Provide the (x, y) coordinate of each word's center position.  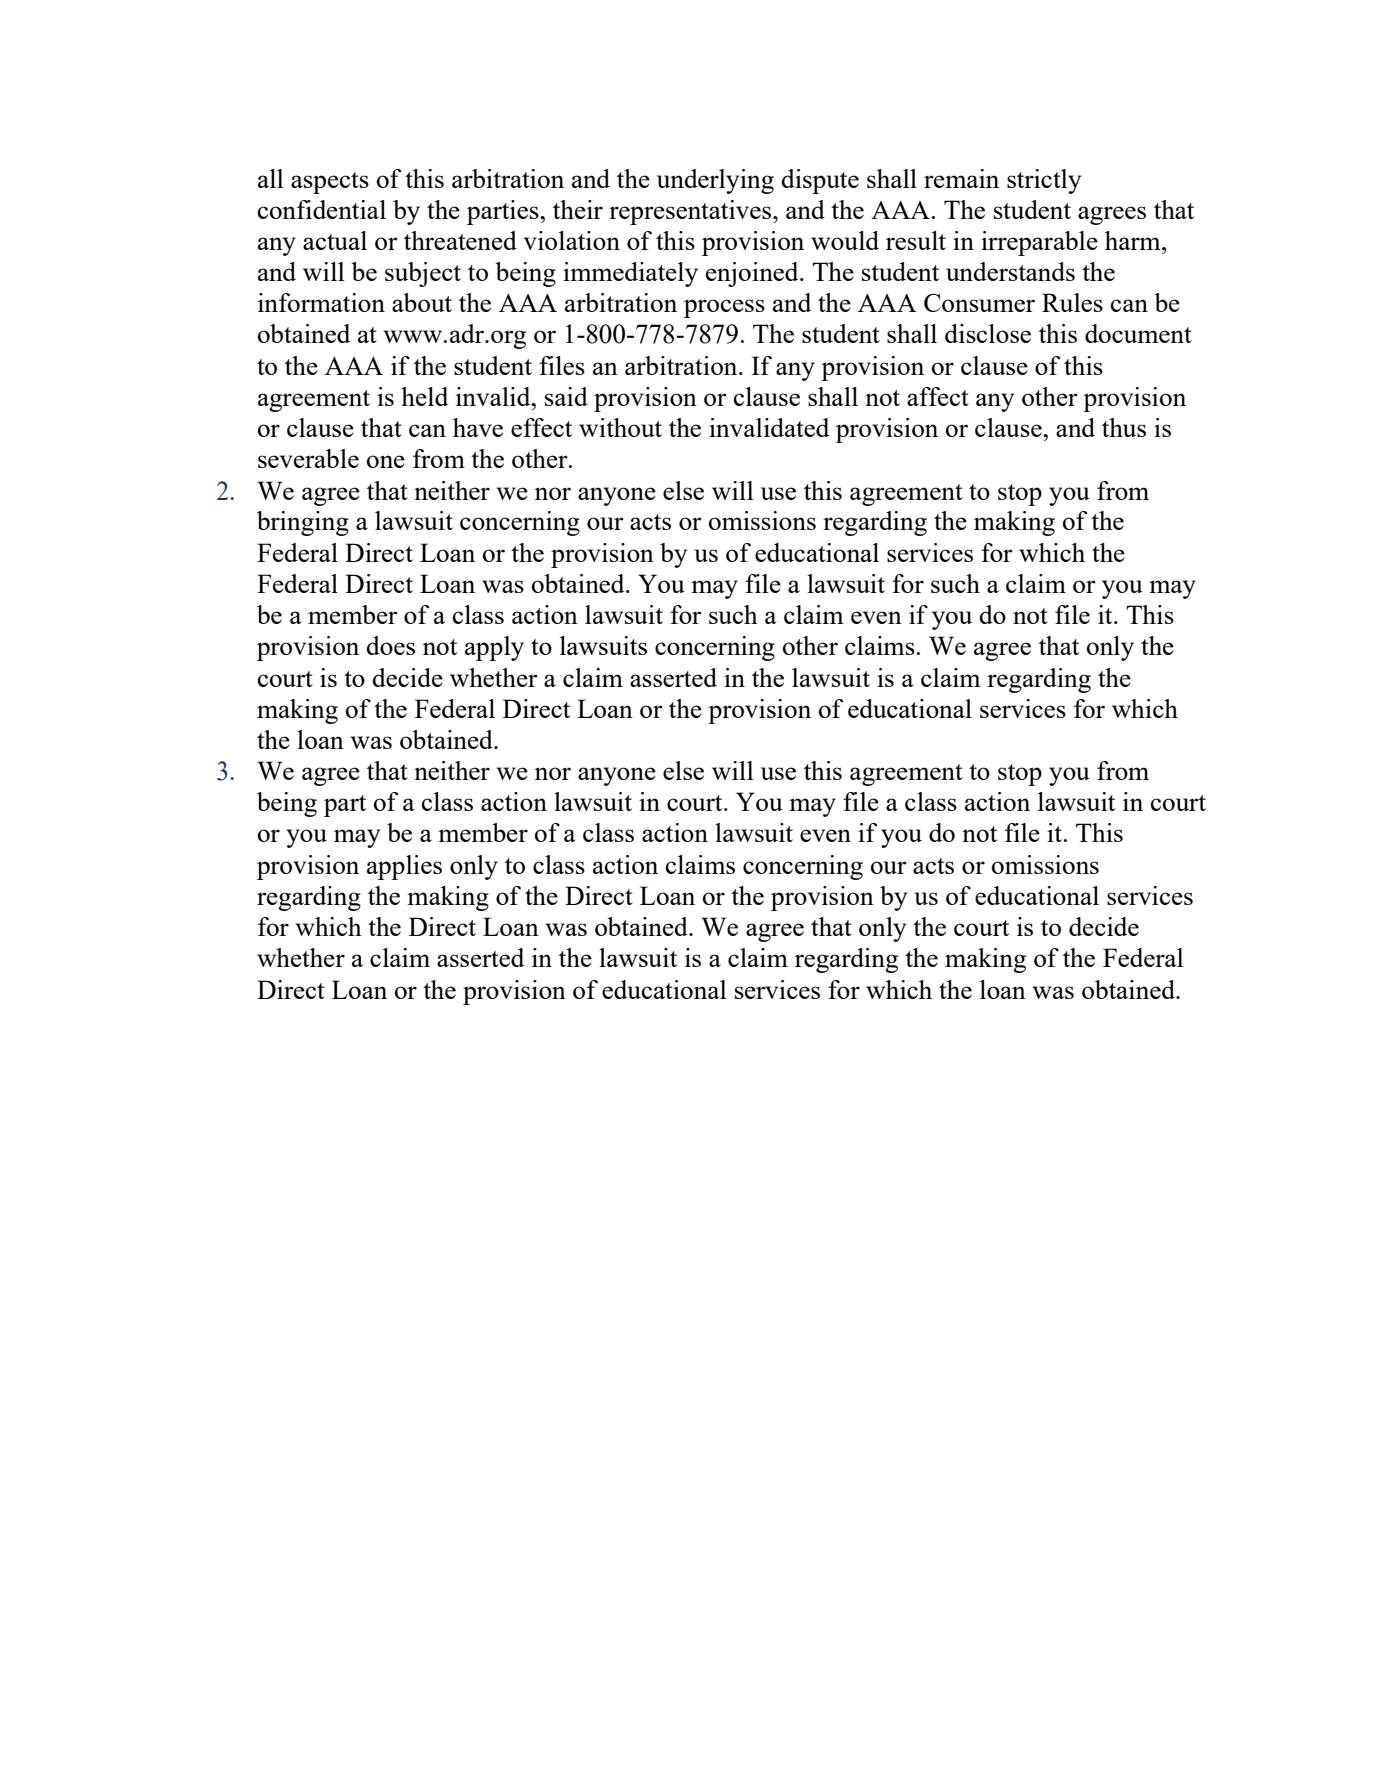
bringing (303, 523)
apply (494, 648)
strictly (1044, 181)
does (390, 645)
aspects (330, 183)
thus (1124, 427)
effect (541, 427)
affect (938, 396)
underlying (715, 181)
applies (404, 867)
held (424, 396)
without (620, 427)
